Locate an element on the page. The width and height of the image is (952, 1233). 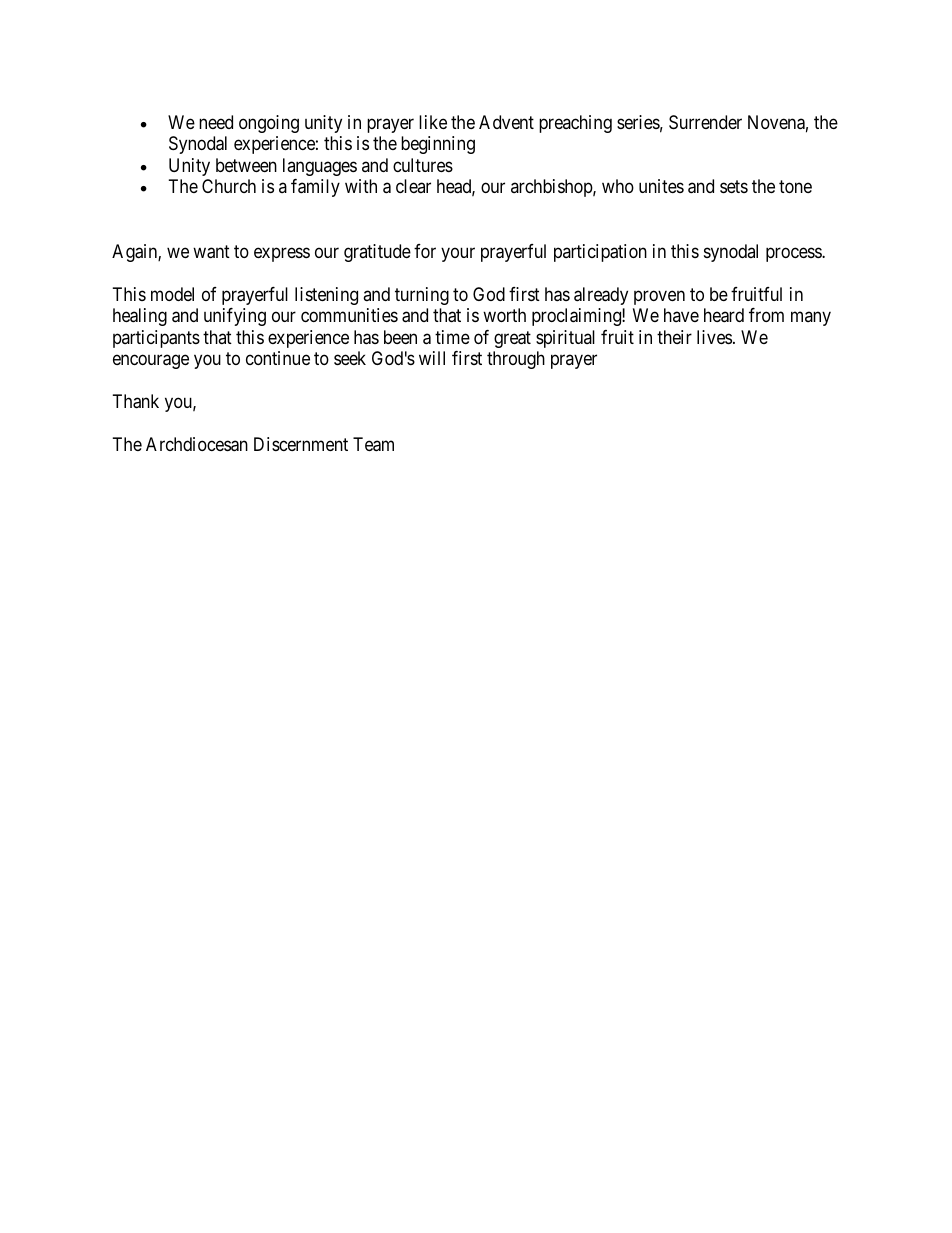
continue is located at coordinates (278, 358).
